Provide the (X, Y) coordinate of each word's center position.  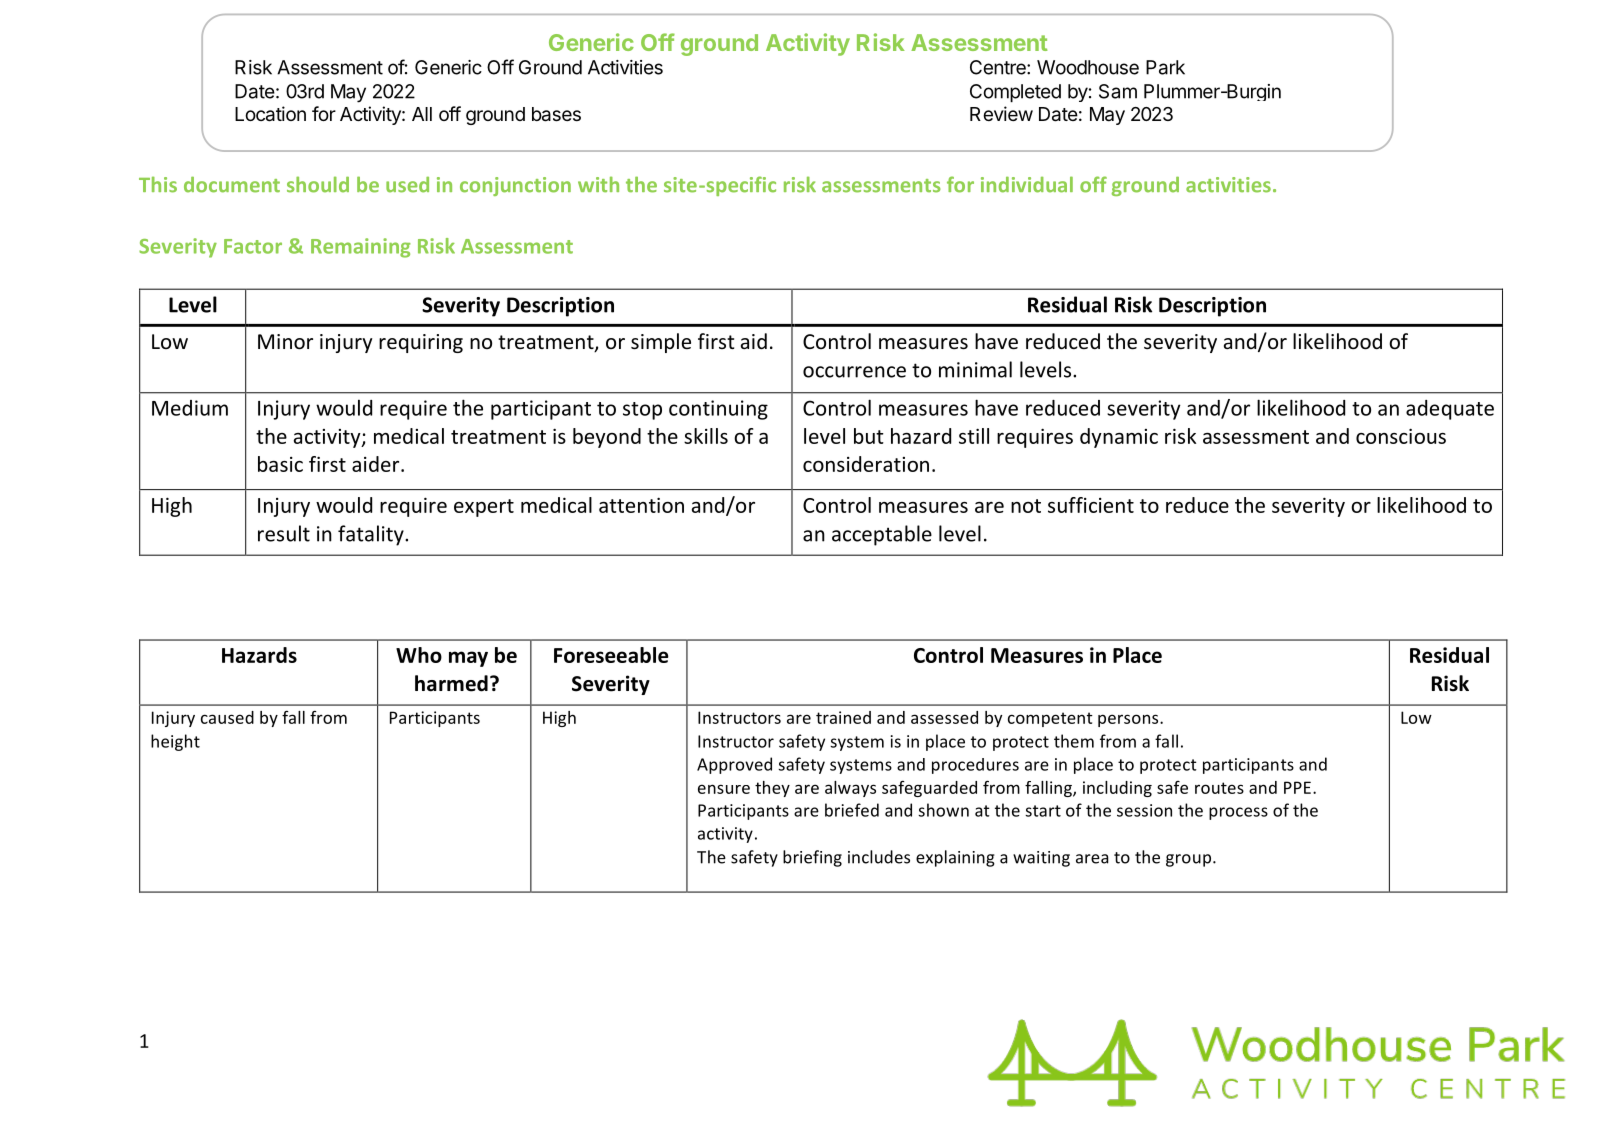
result (284, 533)
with (598, 184)
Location (270, 114)
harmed (451, 683)
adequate (1450, 410)
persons (1129, 720)
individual (1027, 184)
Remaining (361, 248)
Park (1165, 67)
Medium (190, 408)
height (175, 742)
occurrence (854, 372)
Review (1001, 113)
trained (843, 717)
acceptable (882, 535)
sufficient (1091, 505)
